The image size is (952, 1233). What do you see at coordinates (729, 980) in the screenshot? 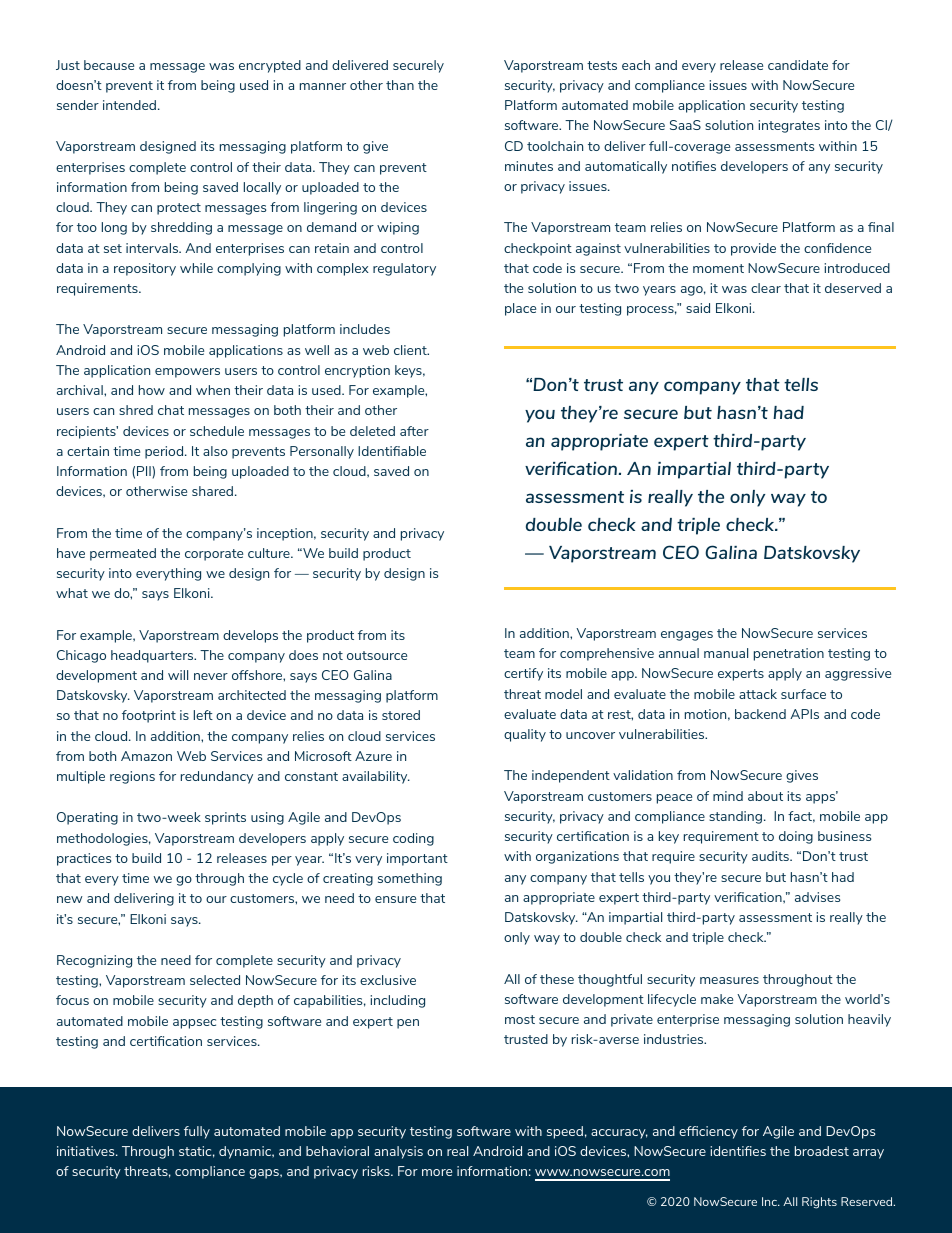
I see `measures` at bounding box center [729, 980].
